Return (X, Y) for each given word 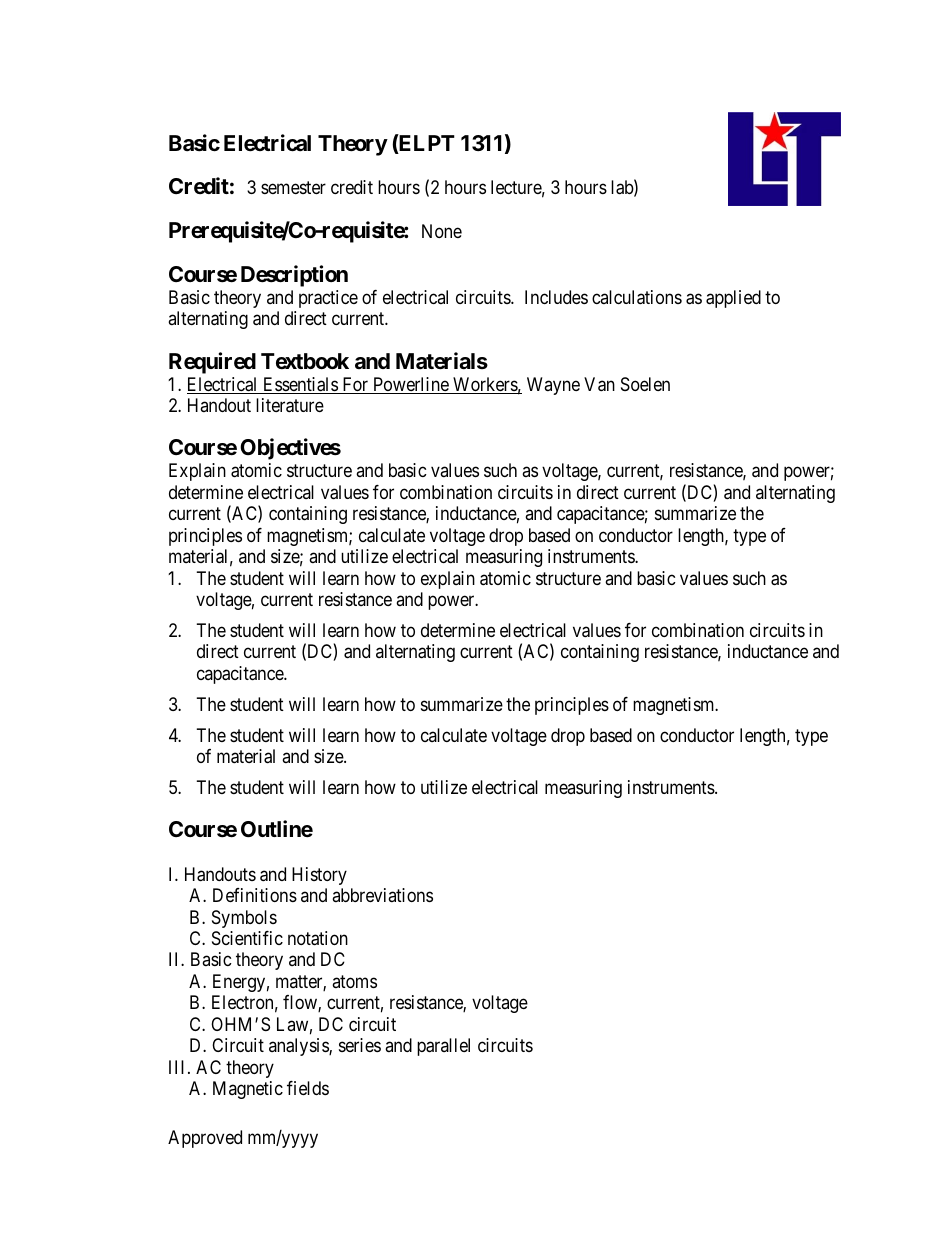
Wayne (553, 386)
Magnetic (248, 1090)
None (442, 231)
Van (599, 384)
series (360, 1045)
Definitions (255, 895)
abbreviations (382, 895)
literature (290, 405)
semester (293, 188)
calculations (637, 297)
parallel (443, 1047)
